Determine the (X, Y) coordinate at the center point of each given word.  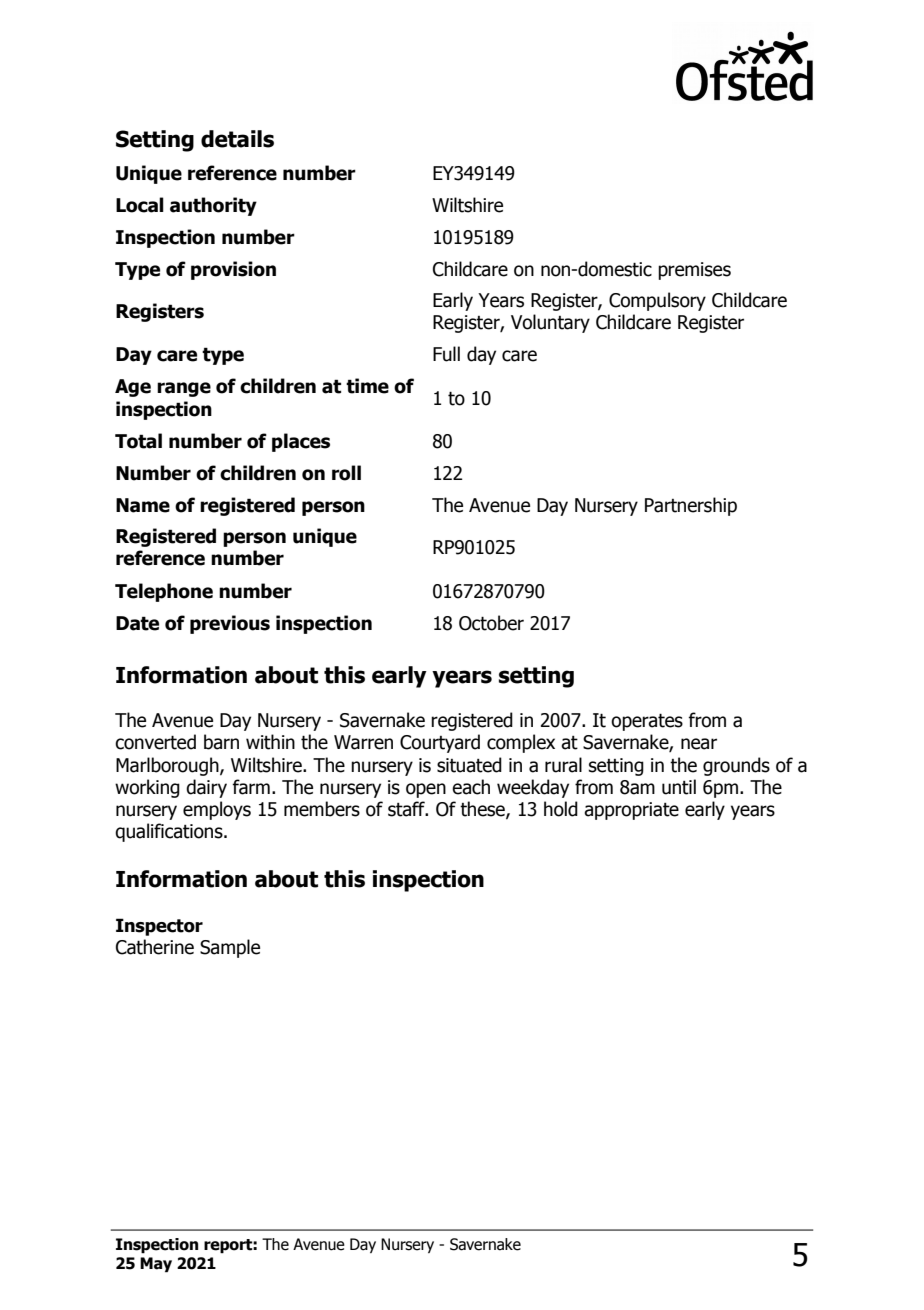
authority (213, 206)
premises (694, 271)
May (156, 1265)
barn (221, 742)
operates (647, 722)
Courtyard (440, 743)
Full (446, 354)
